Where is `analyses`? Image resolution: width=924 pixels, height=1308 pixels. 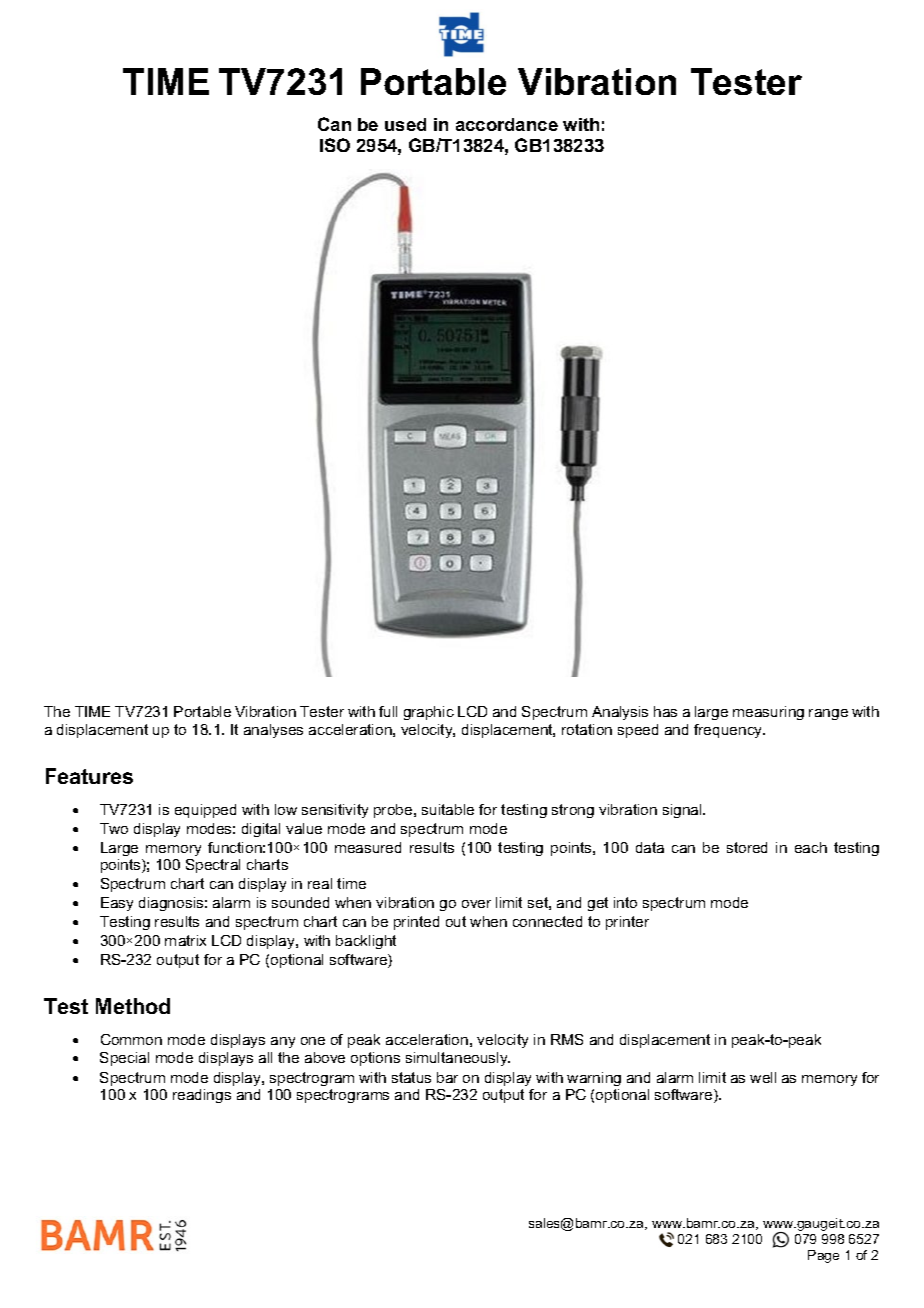
analyses is located at coordinates (273, 731).
